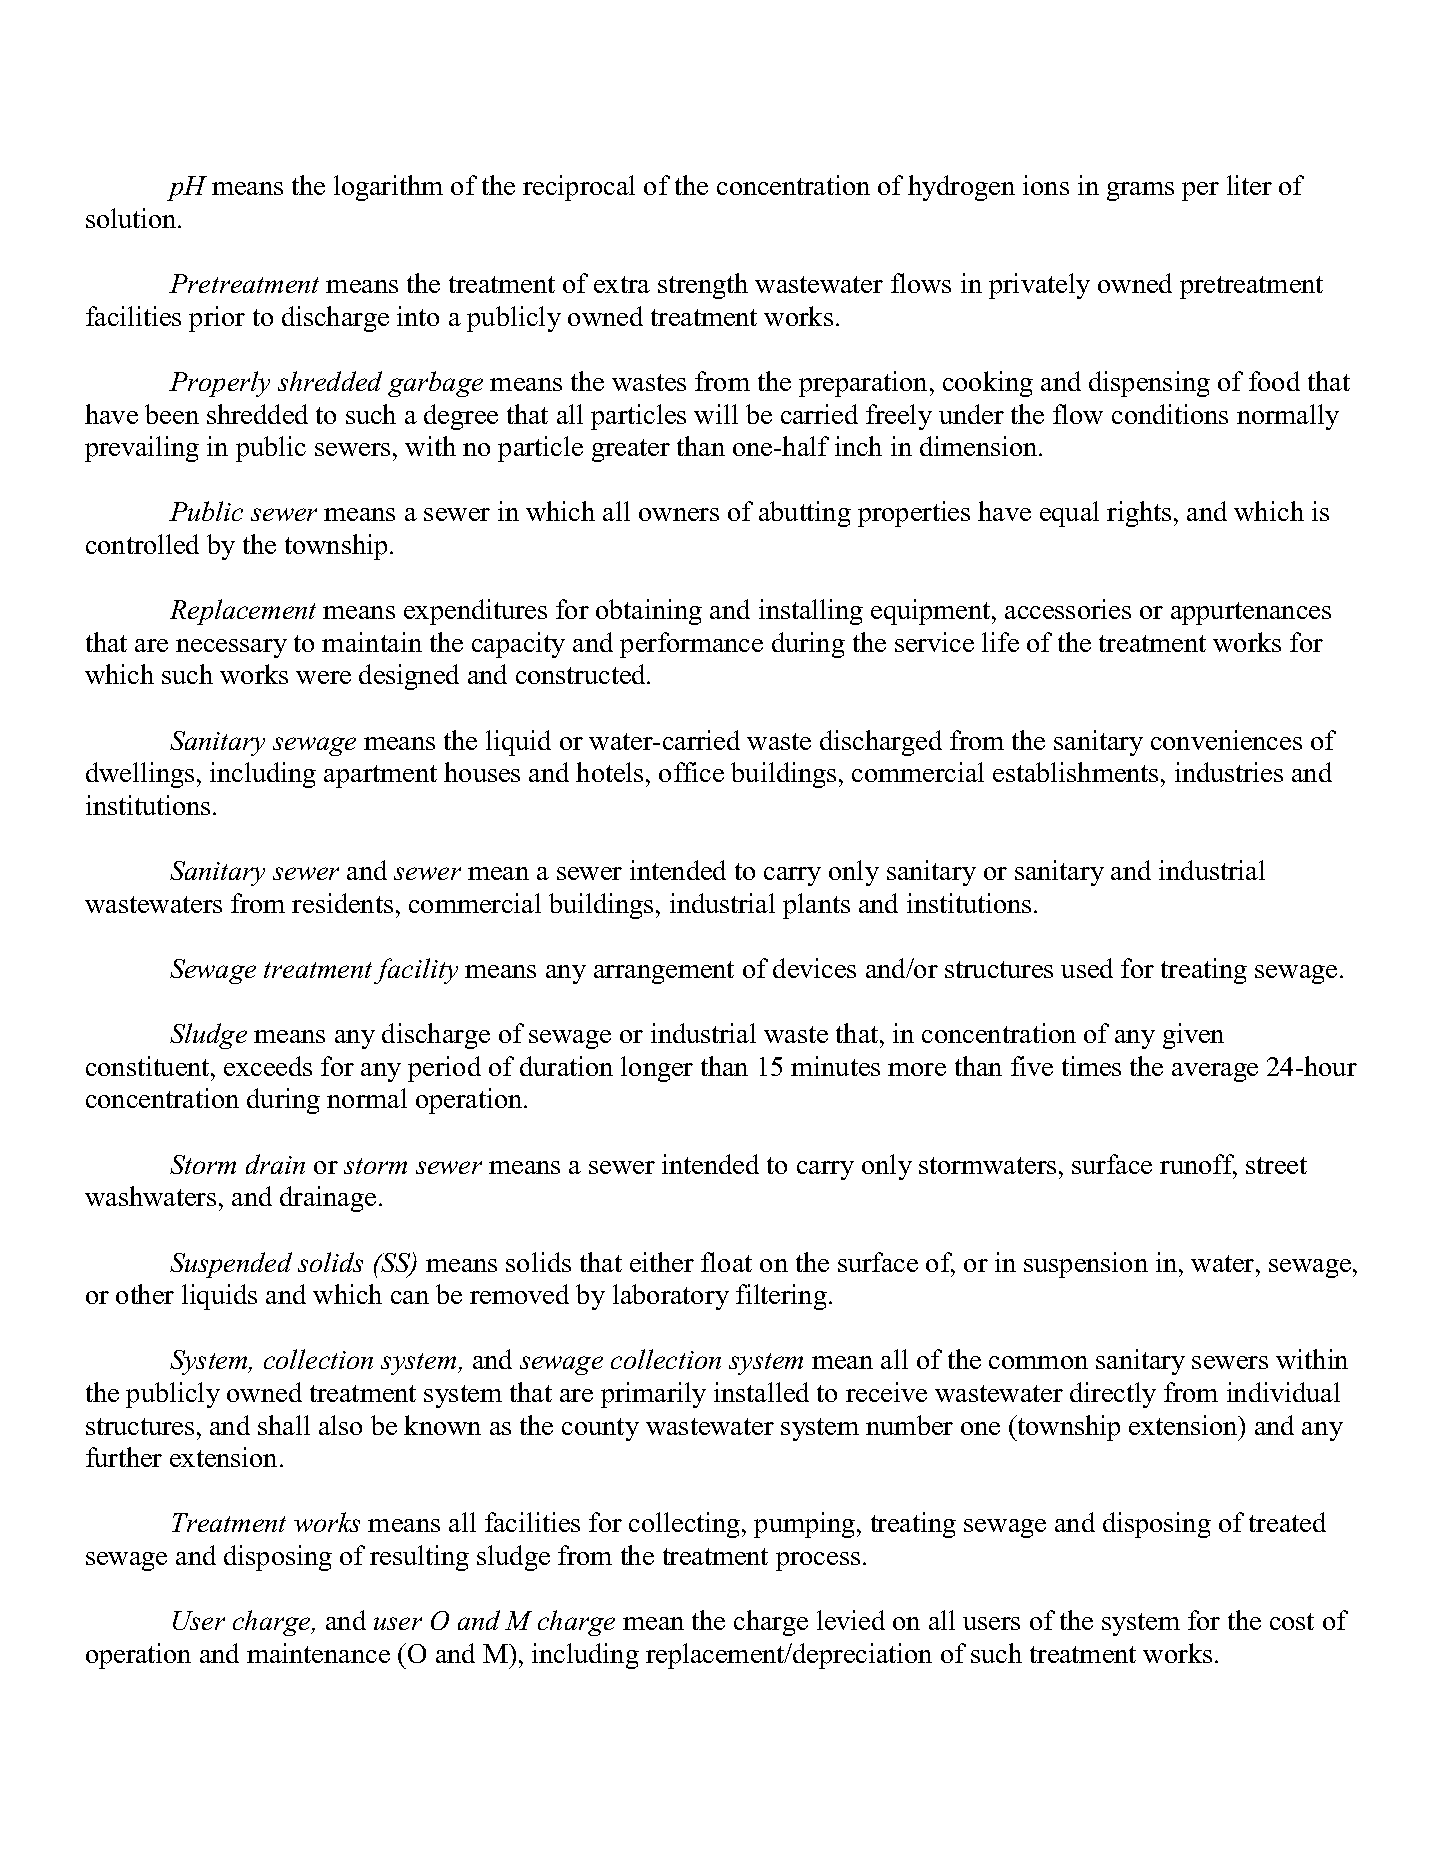  Describe the element at coordinates (818, 1561) in the screenshot. I see `process` at that location.
